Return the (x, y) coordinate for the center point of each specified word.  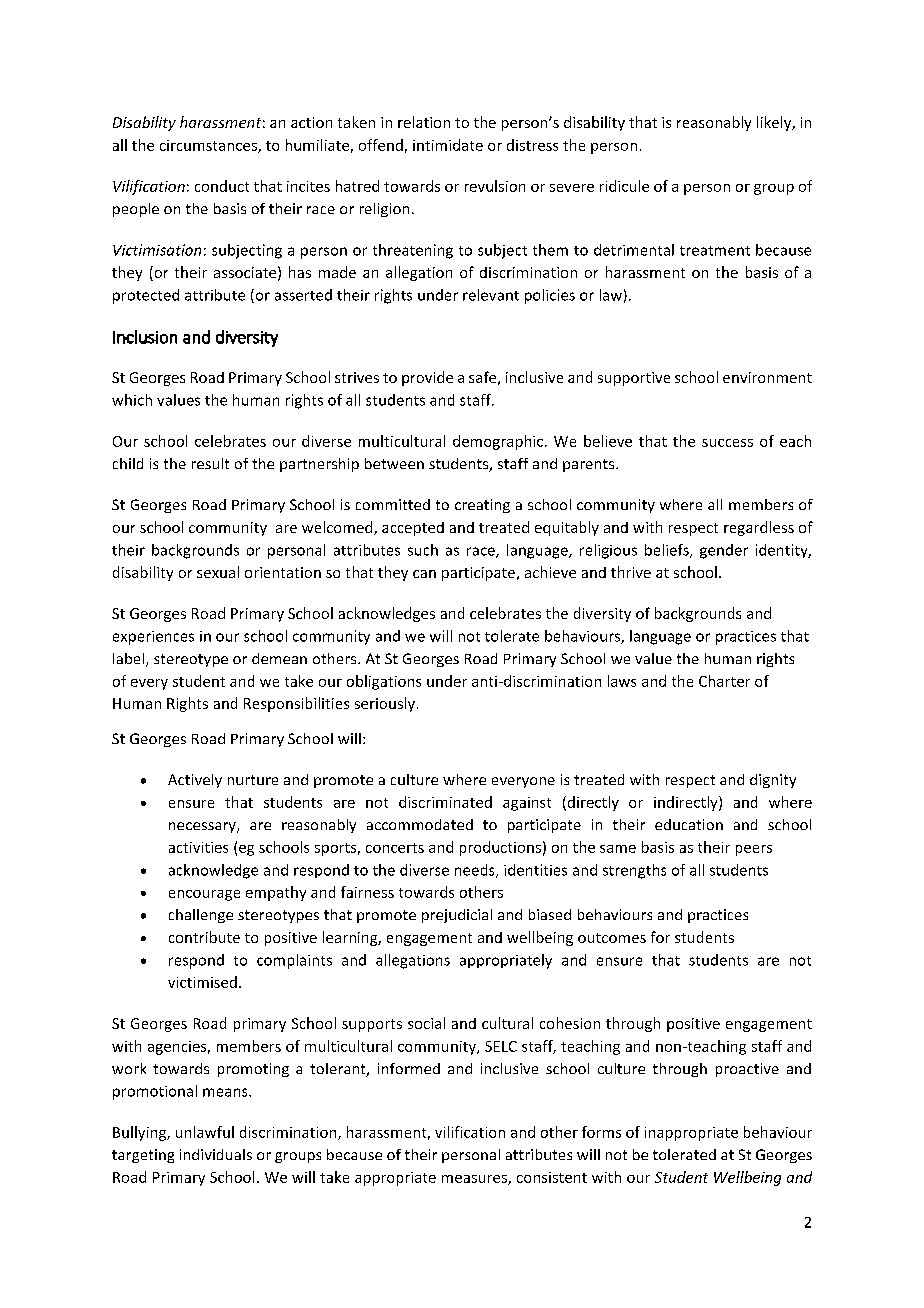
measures (475, 1180)
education (689, 824)
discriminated (445, 802)
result (210, 463)
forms (601, 1132)
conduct (222, 186)
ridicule (624, 186)
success (727, 443)
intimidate (448, 145)
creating (482, 506)
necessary (203, 827)
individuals (216, 1154)
